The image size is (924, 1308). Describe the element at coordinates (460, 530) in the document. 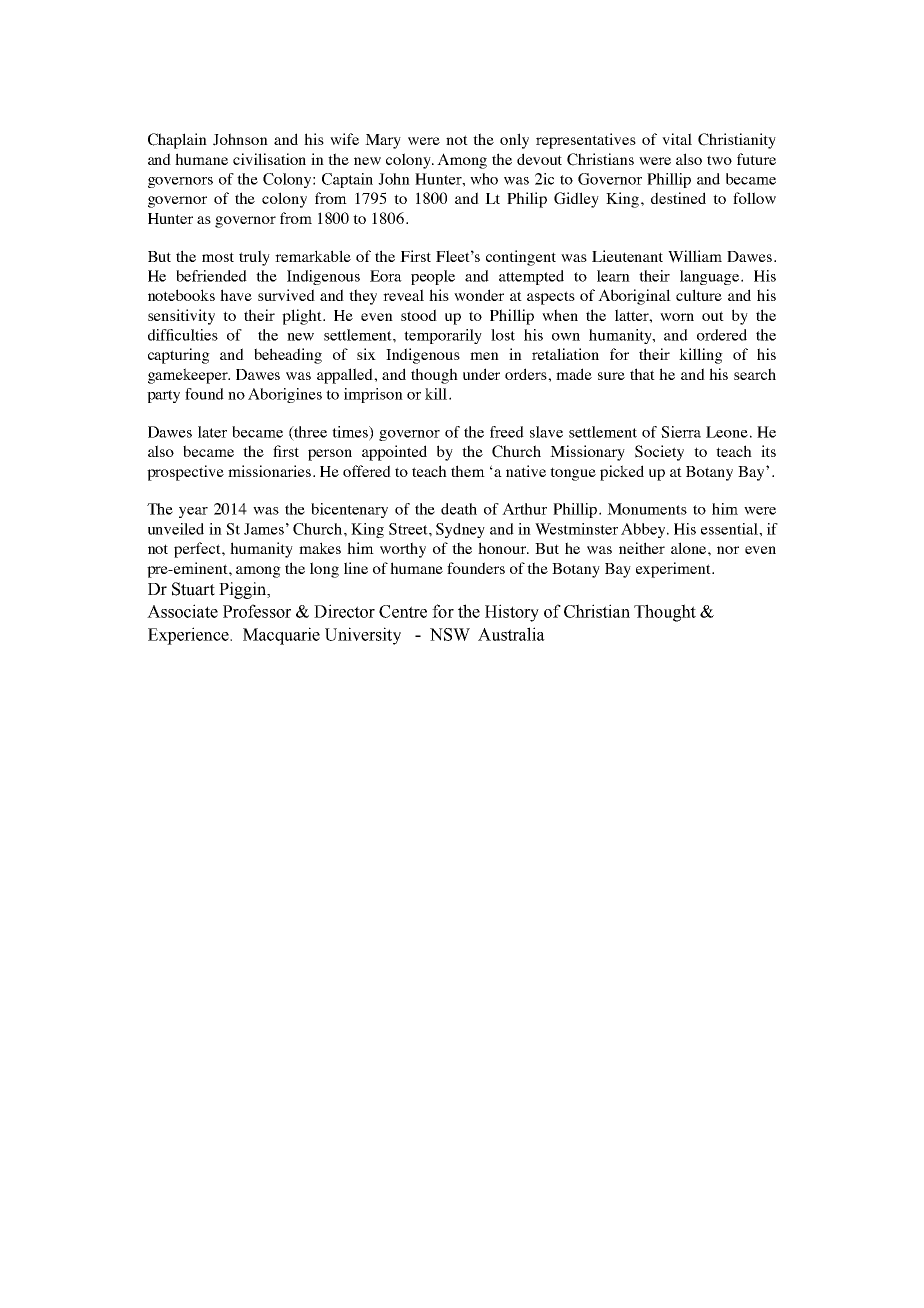

I see `Sydney` at that location.
